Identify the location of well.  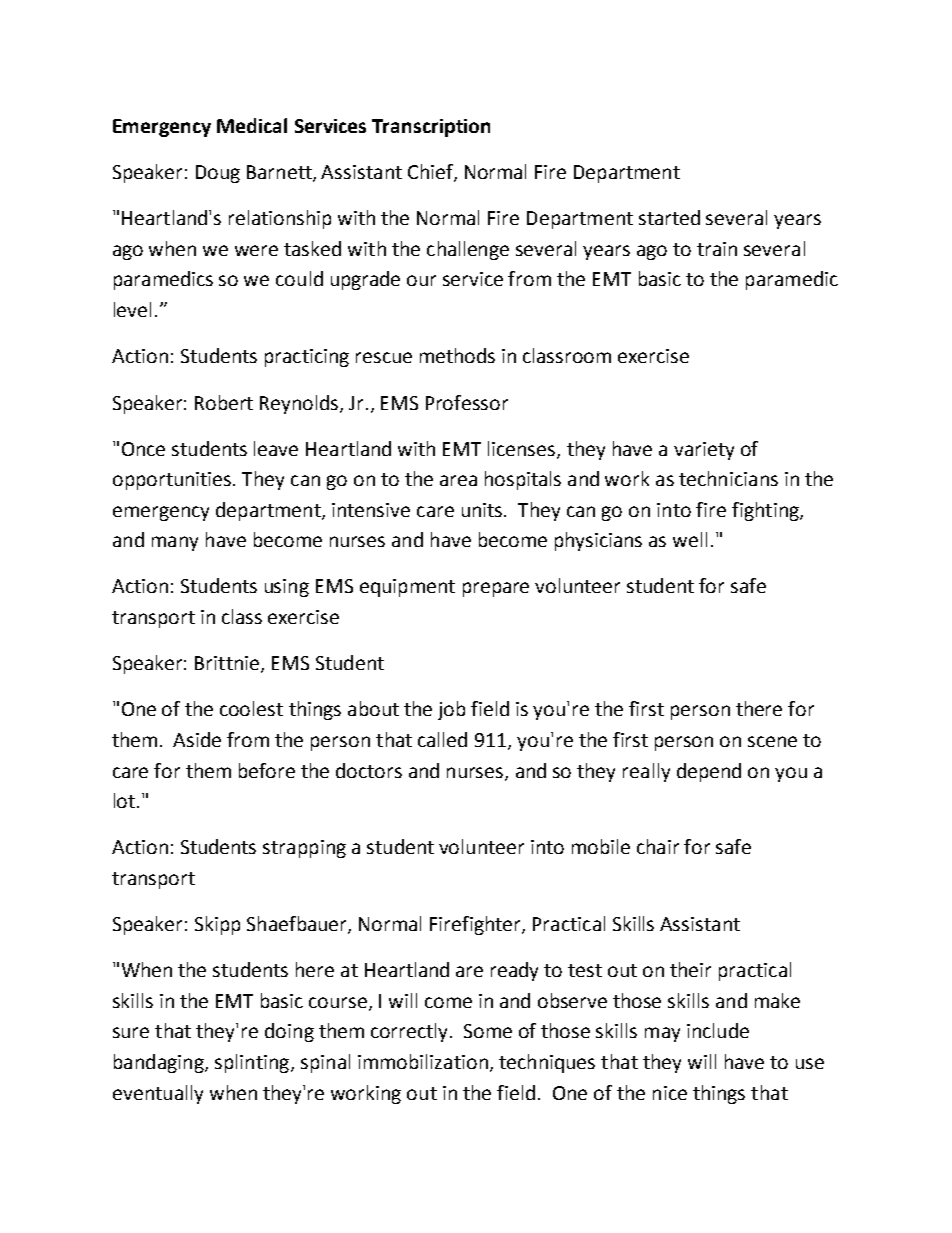
(690, 539).
